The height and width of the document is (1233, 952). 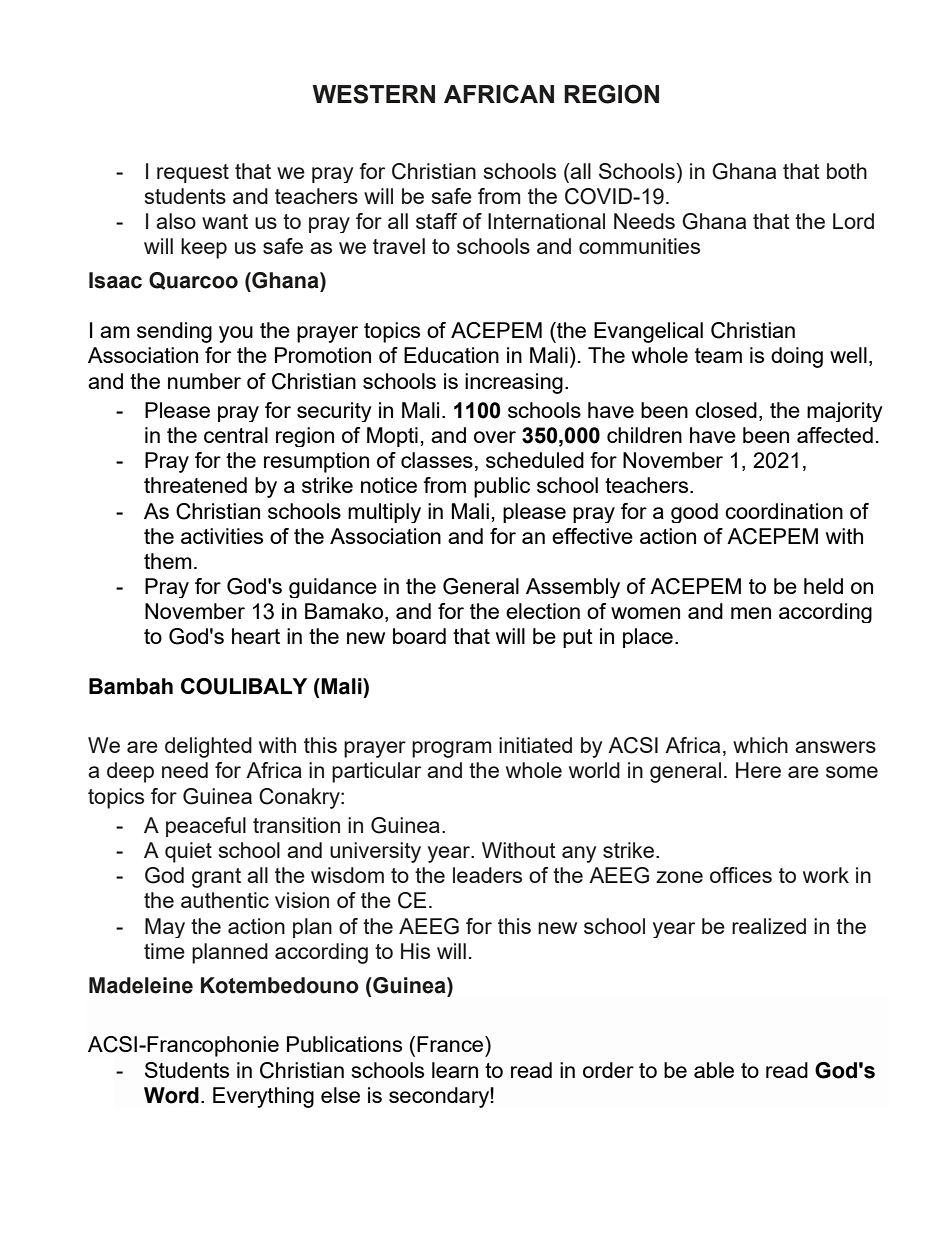 What do you see at coordinates (847, 171) in the document?
I see `both` at bounding box center [847, 171].
